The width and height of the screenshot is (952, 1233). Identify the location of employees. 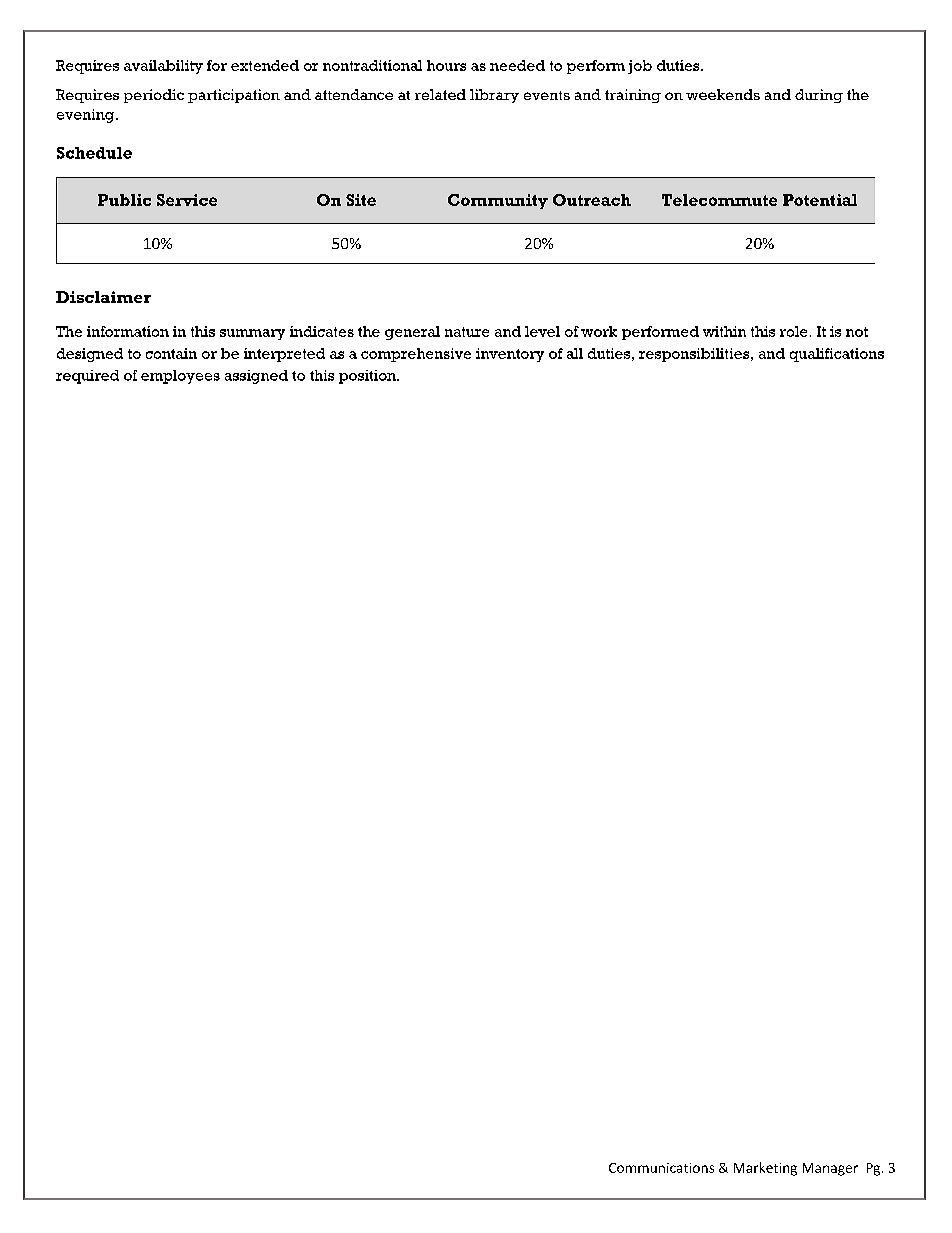
(180, 377).
